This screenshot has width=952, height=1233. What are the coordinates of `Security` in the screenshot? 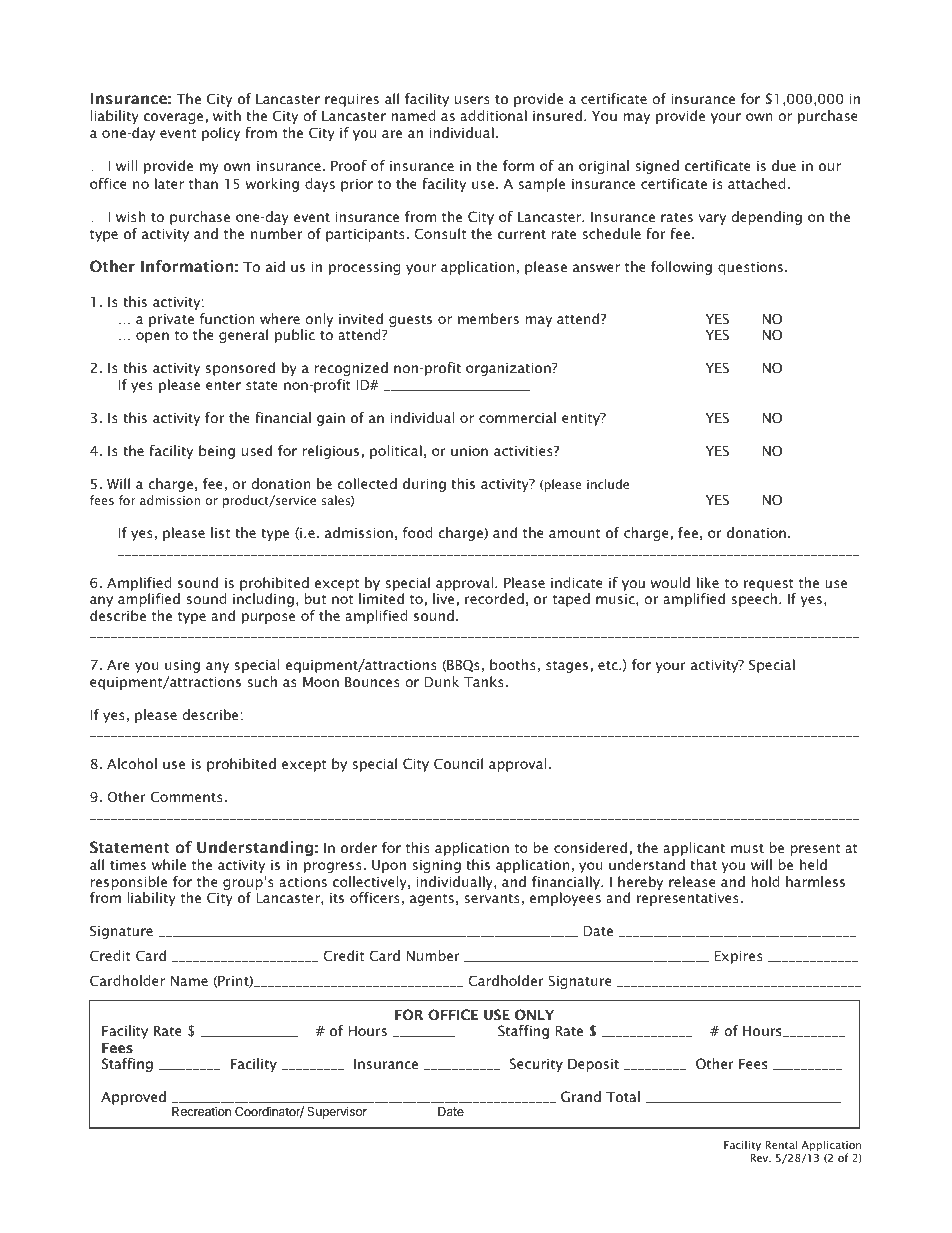 It's located at (536, 1065).
